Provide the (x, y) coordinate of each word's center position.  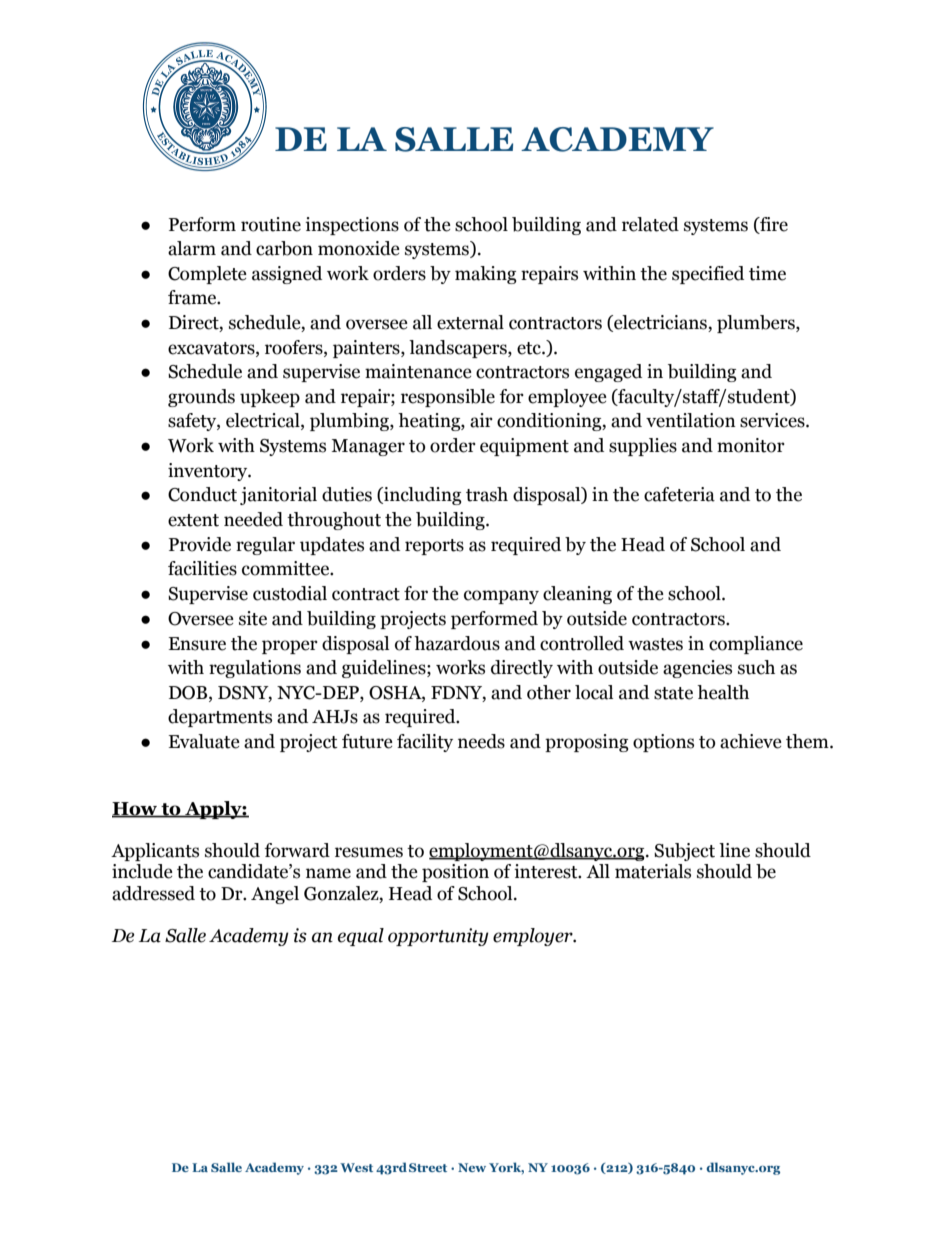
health (723, 692)
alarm (192, 248)
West (356, 1167)
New (472, 1167)
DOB (189, 693)
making (486, 275)
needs (481, 741)
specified (708, 275)
